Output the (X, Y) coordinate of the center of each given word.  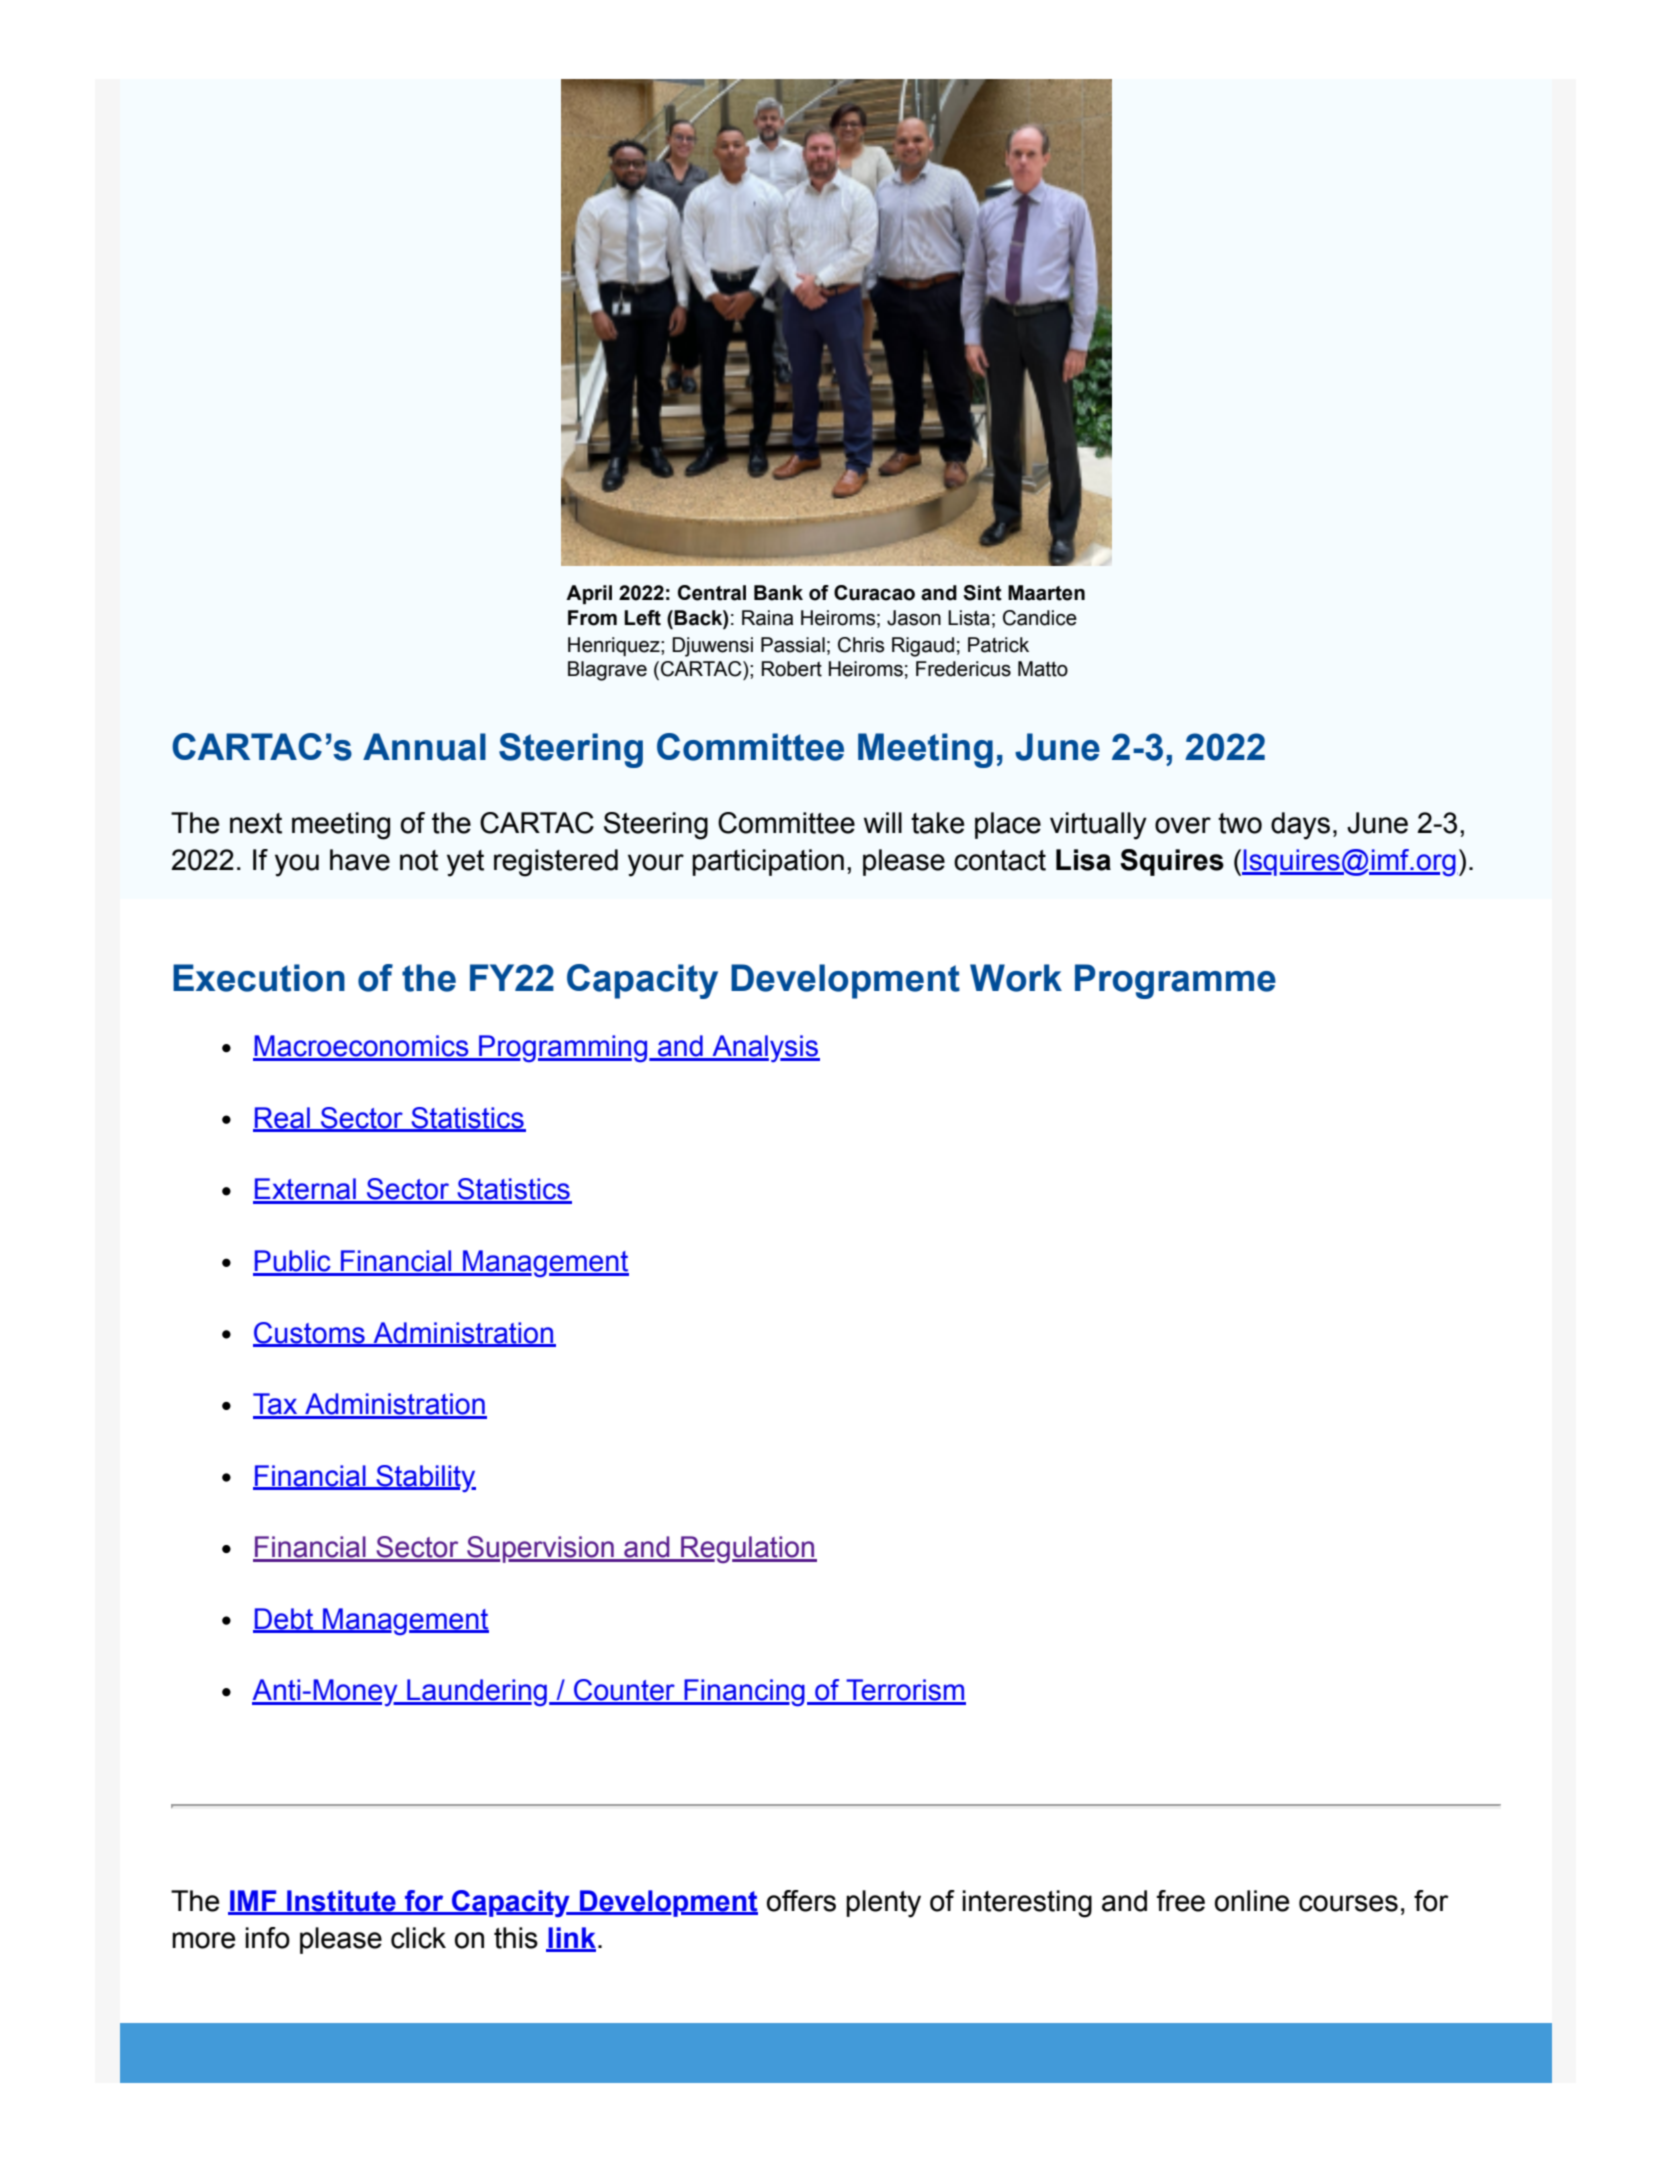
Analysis (765, 1048)
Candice (1040, 618)
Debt (284, 1620)
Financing (743, 1693)
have (360, 860)
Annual (424, 747)
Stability (425, 1478)
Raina (767, 618)
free (1180, 1901)
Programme (1175, 981)
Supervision (540, 1549)
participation (768, 862)
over (1183, 825)
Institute (341, 1902)
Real (282, 1119)
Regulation (748, 1549)
